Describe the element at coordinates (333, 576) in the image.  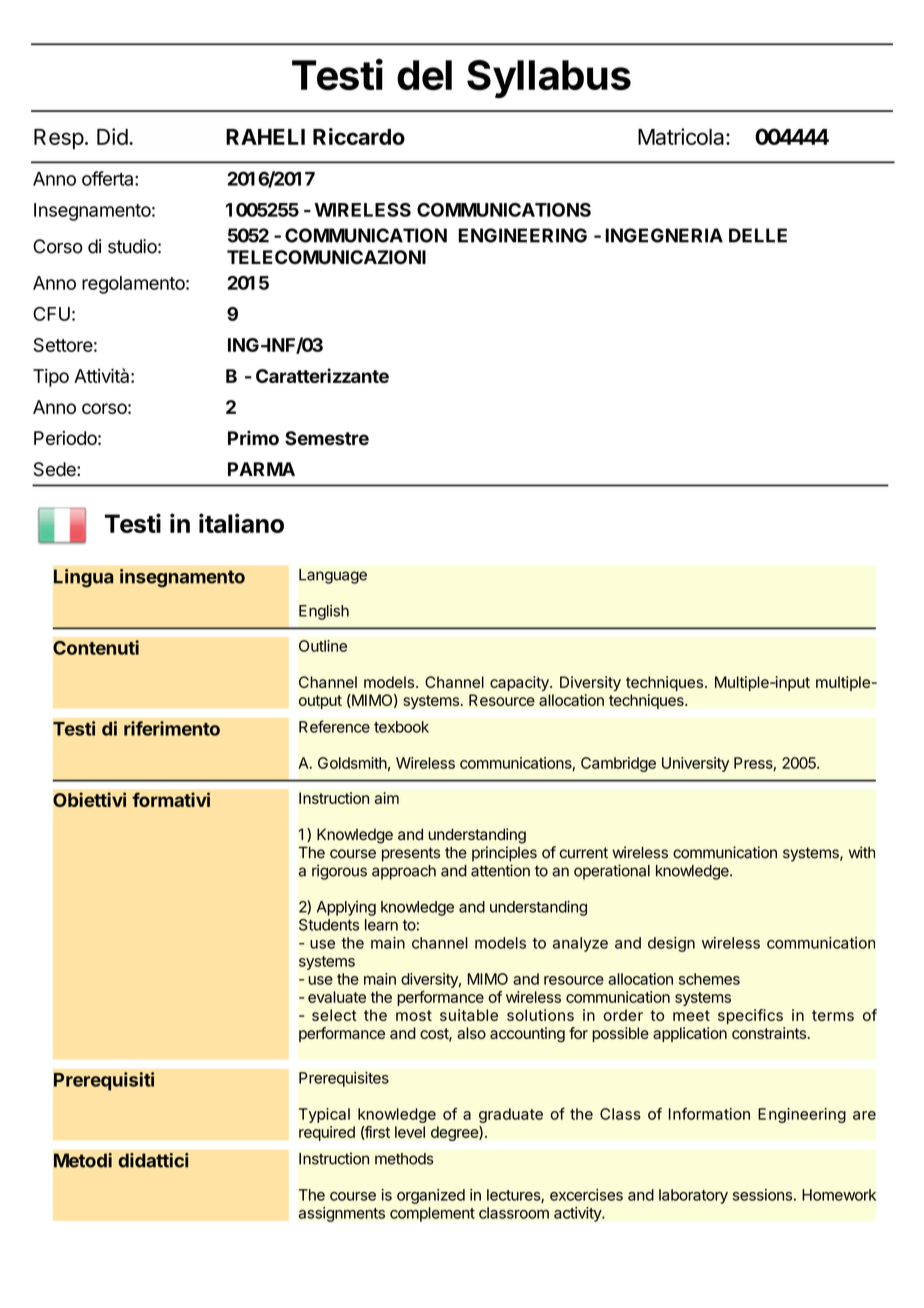
I see `Language` at that location.
